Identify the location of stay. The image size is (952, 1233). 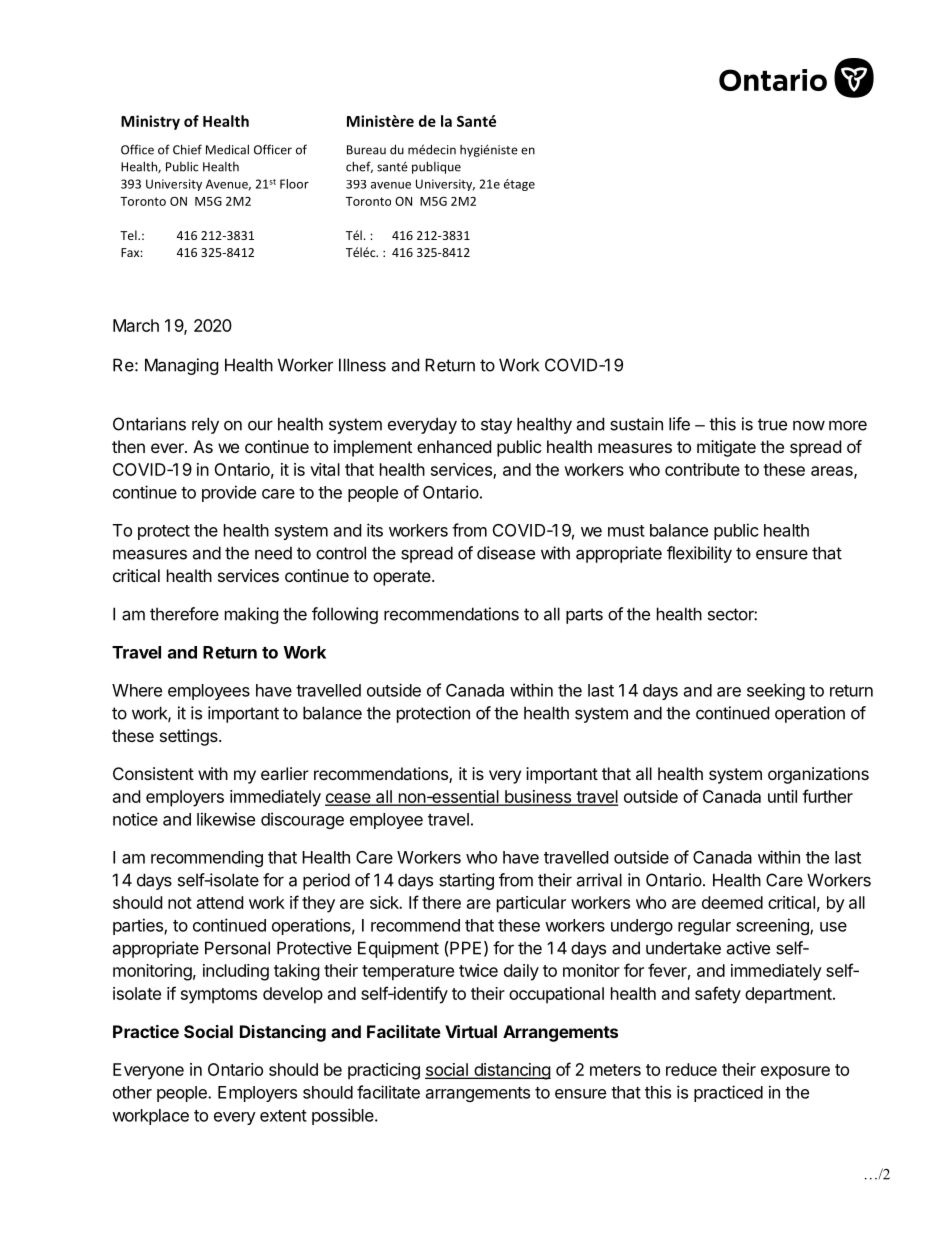
(496, 426).
